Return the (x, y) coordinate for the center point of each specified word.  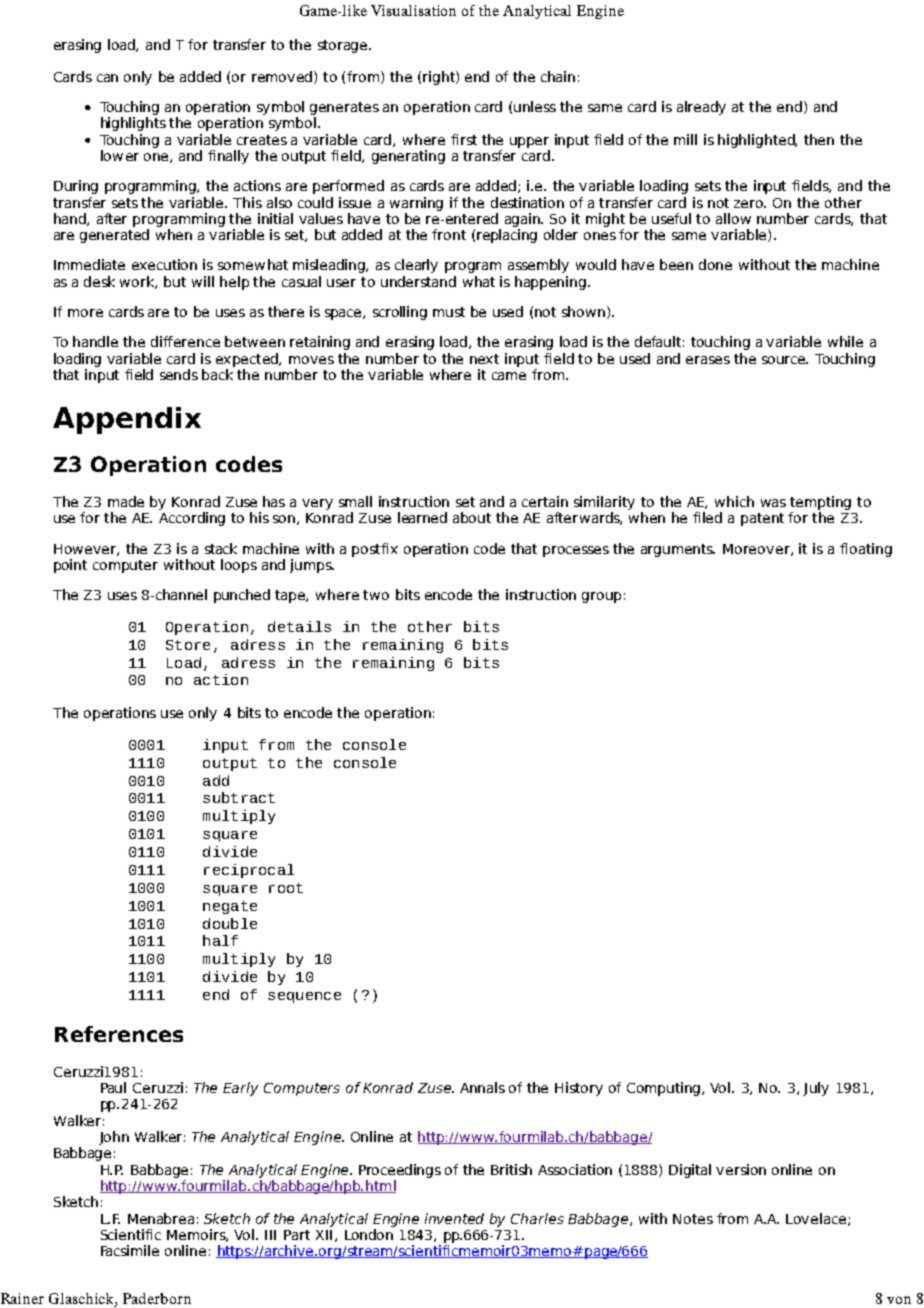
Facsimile (130, 1250)
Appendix (127, 420)
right (440, 78)
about (472, 517)
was (773, 503)
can (107, 78)
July (816, 1089)
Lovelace (817, 1219)
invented (454, 1218)
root (286, 888)
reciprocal (249, 871)
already (701, 108)
